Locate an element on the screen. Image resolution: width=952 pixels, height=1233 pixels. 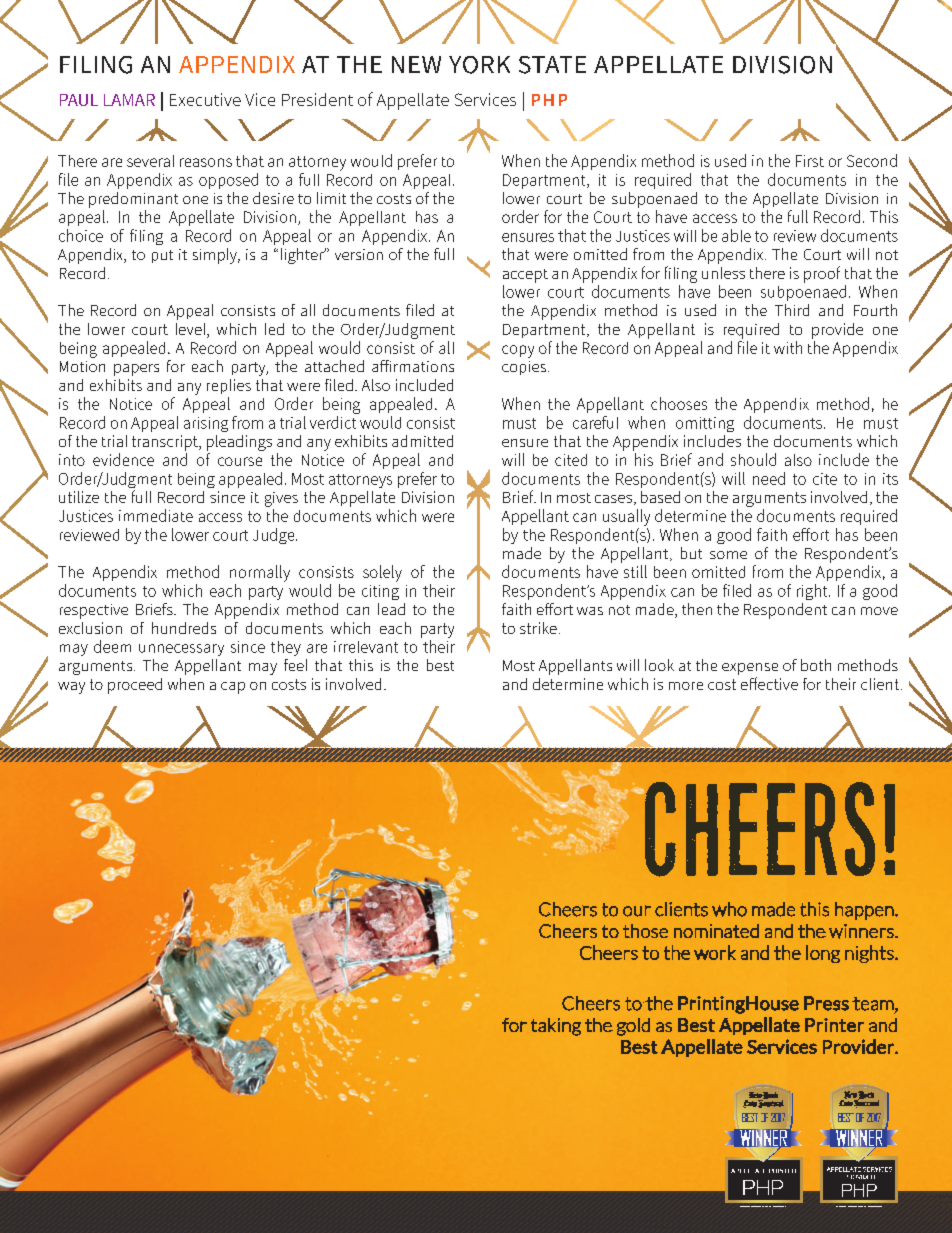
YORK is located at coordinates (479, 65).
